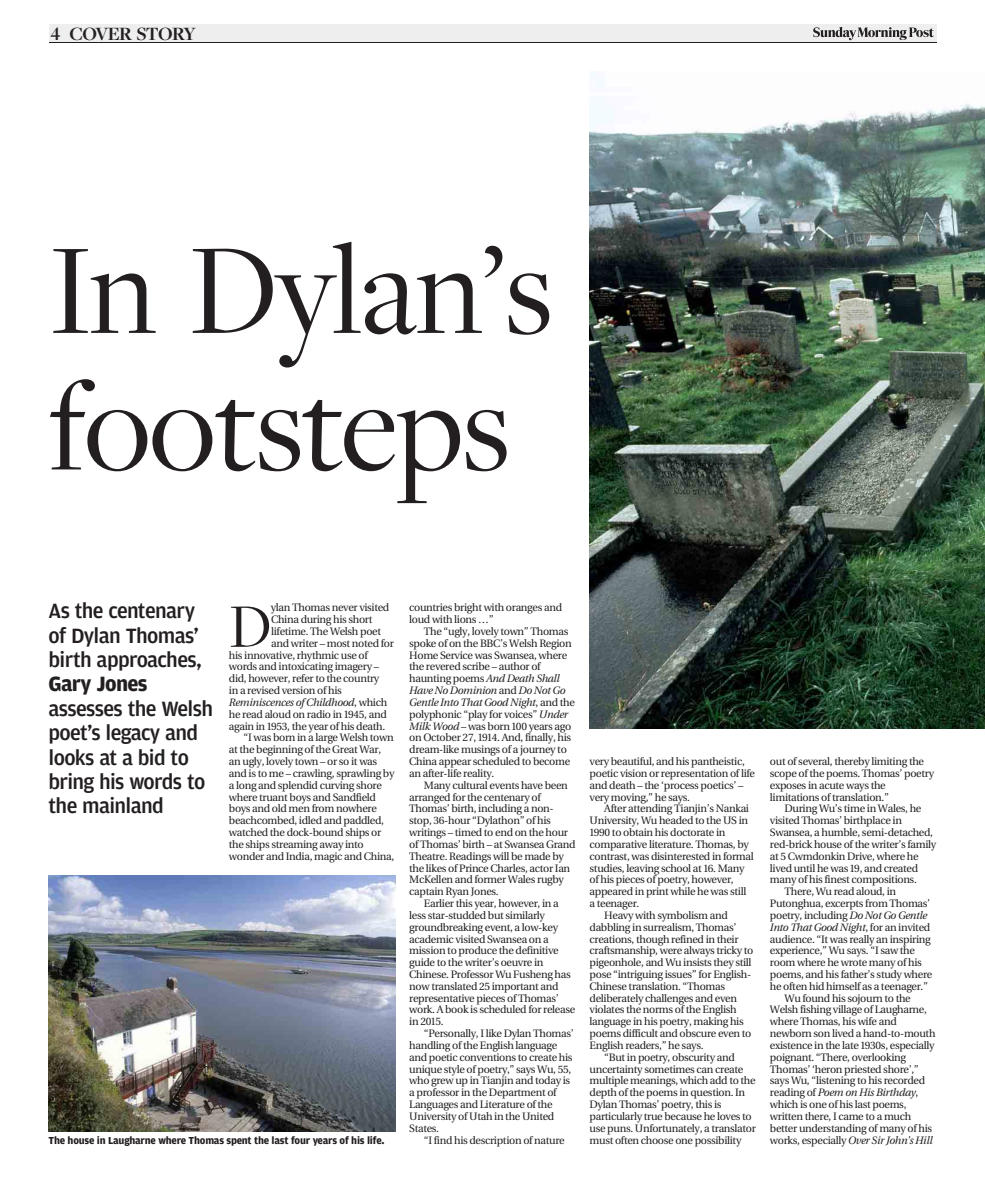 The image size is (985, 1204). Describe the element at coordinates (430, 607) in the screenshot. I see `countries` at that location.
